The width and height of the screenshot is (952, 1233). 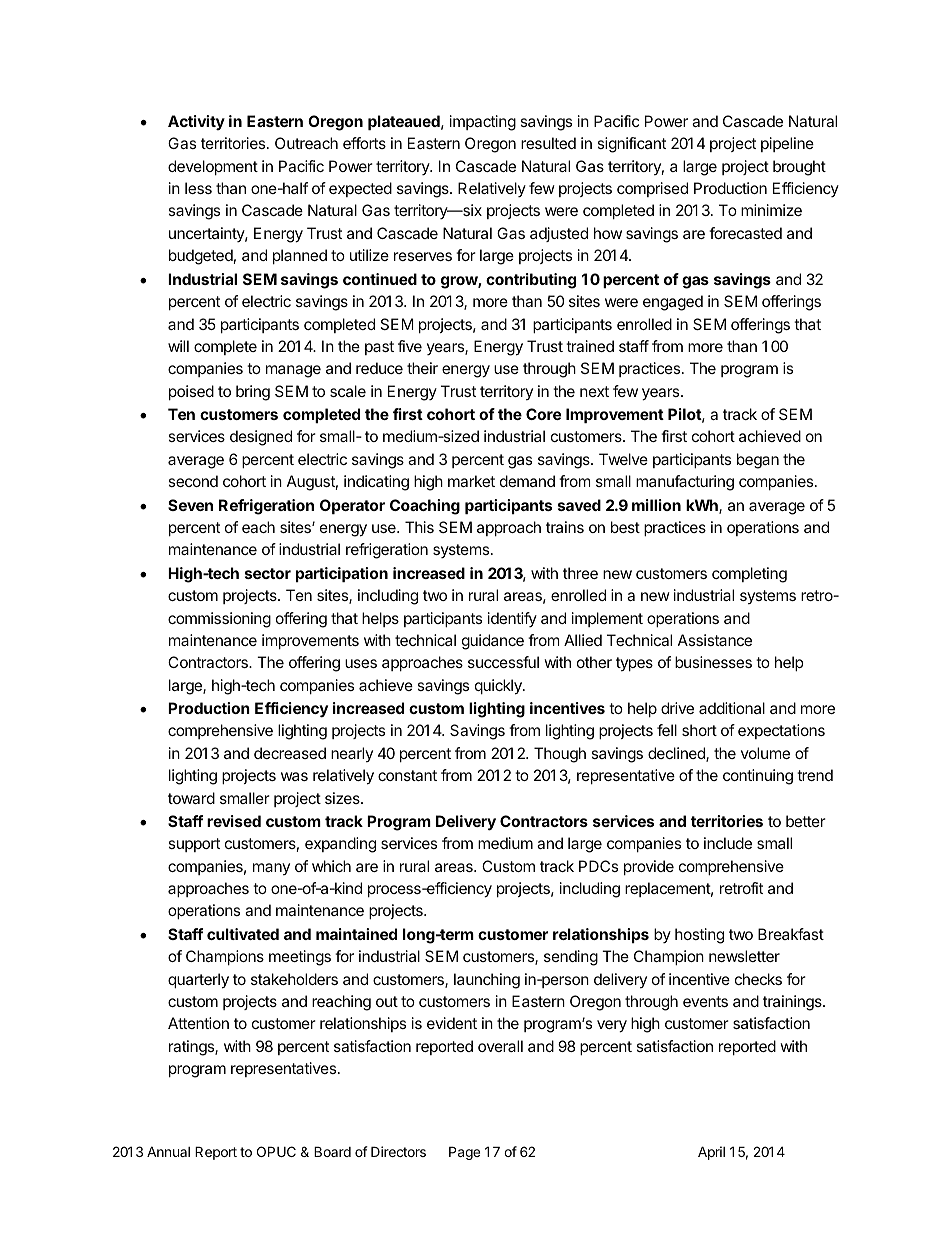 What do you see at coordinates (493, 642) in the screenshot?
I see `guidance` at bounding box center [493, 642].
